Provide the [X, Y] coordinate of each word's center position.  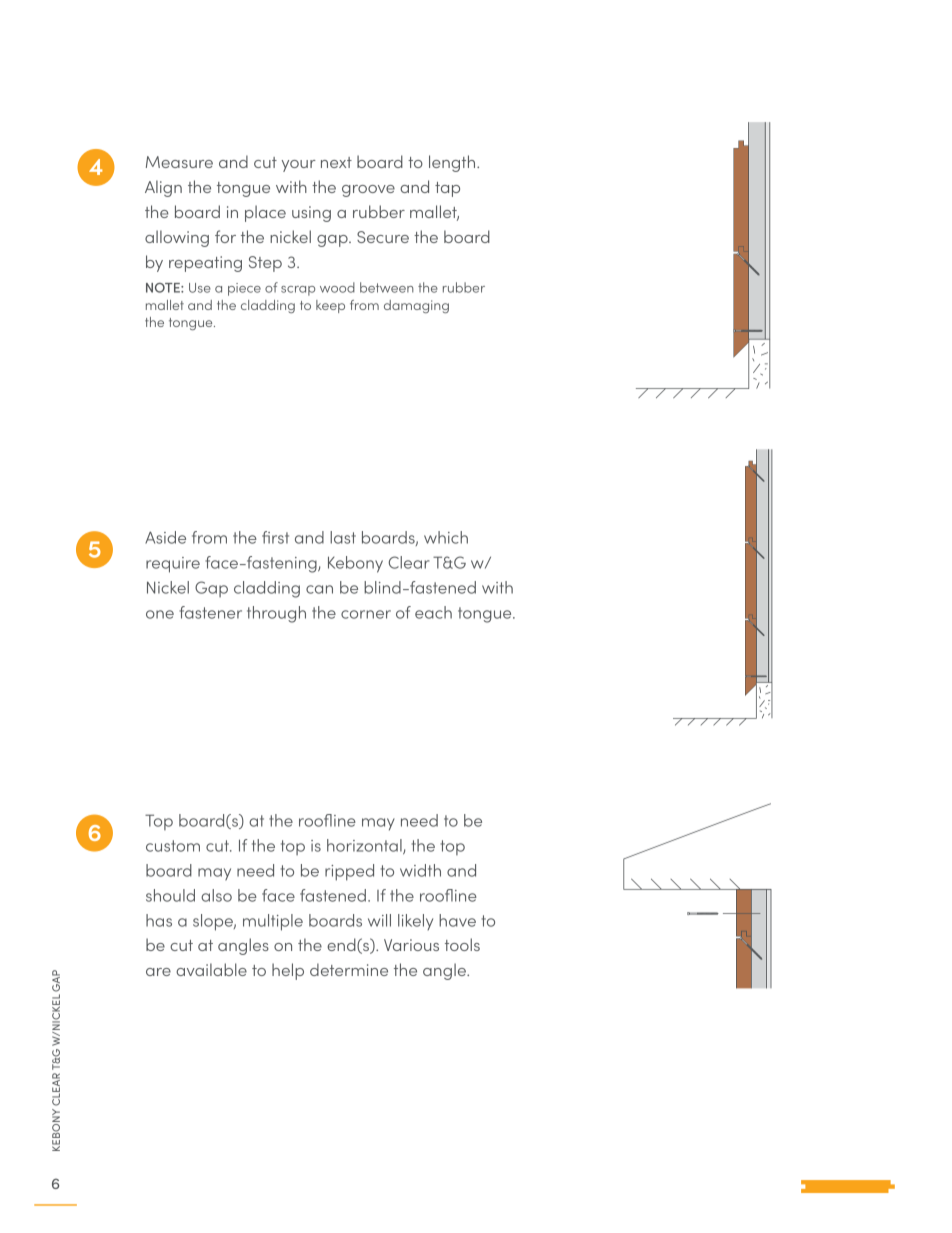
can [319, 589]
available [211, 969]
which [446, 537]
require [173, 565]
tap [447, 189]
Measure [179, 162]
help [288, 971]
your [299, 166]
